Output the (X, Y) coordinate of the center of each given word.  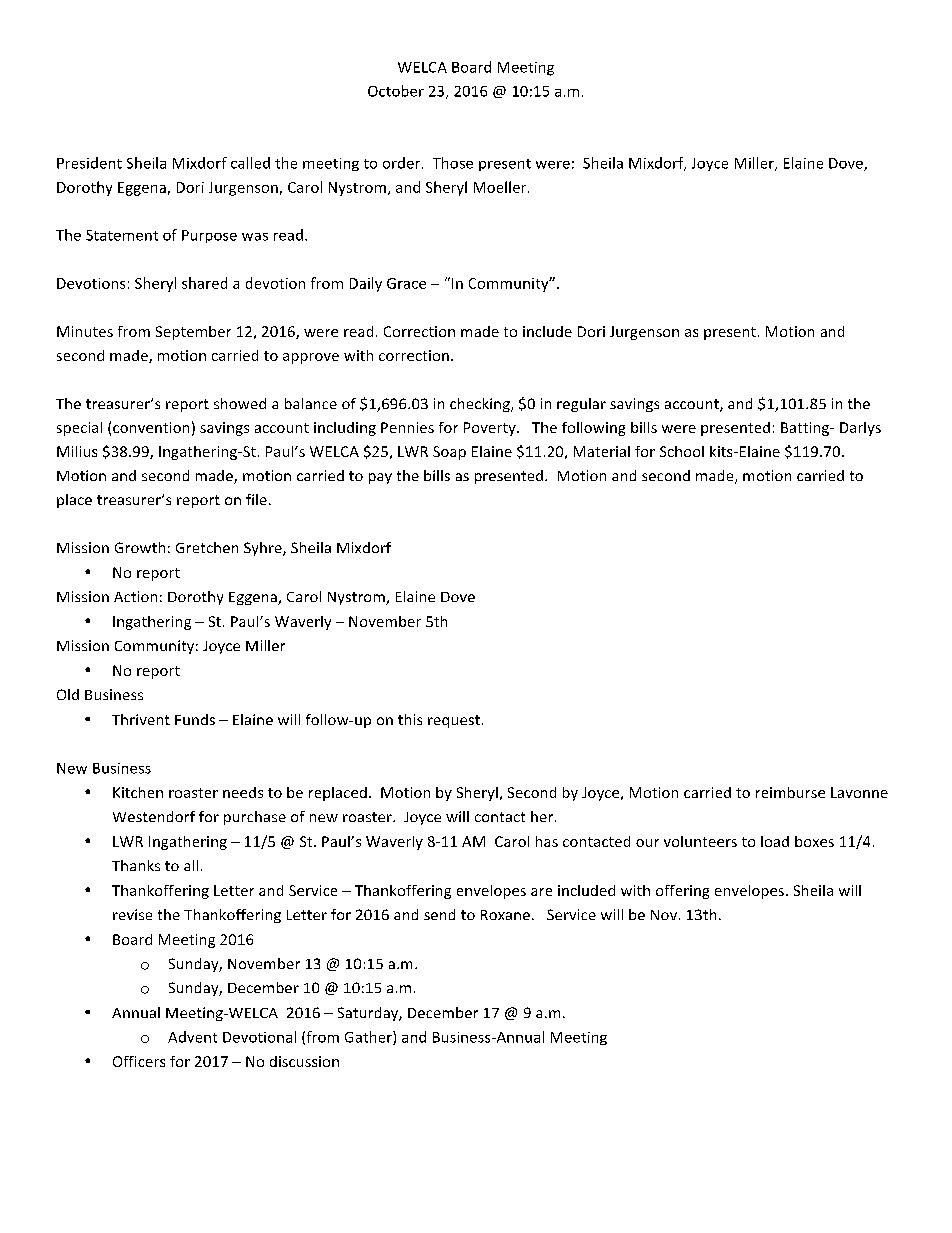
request (454, 721)
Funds (195, 719)
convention (151, 427)
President (89, 163)
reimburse (790, 792)
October (396, 91)
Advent (192, 1037)
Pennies (407, 427)
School (682, 451)
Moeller (501, 187)
